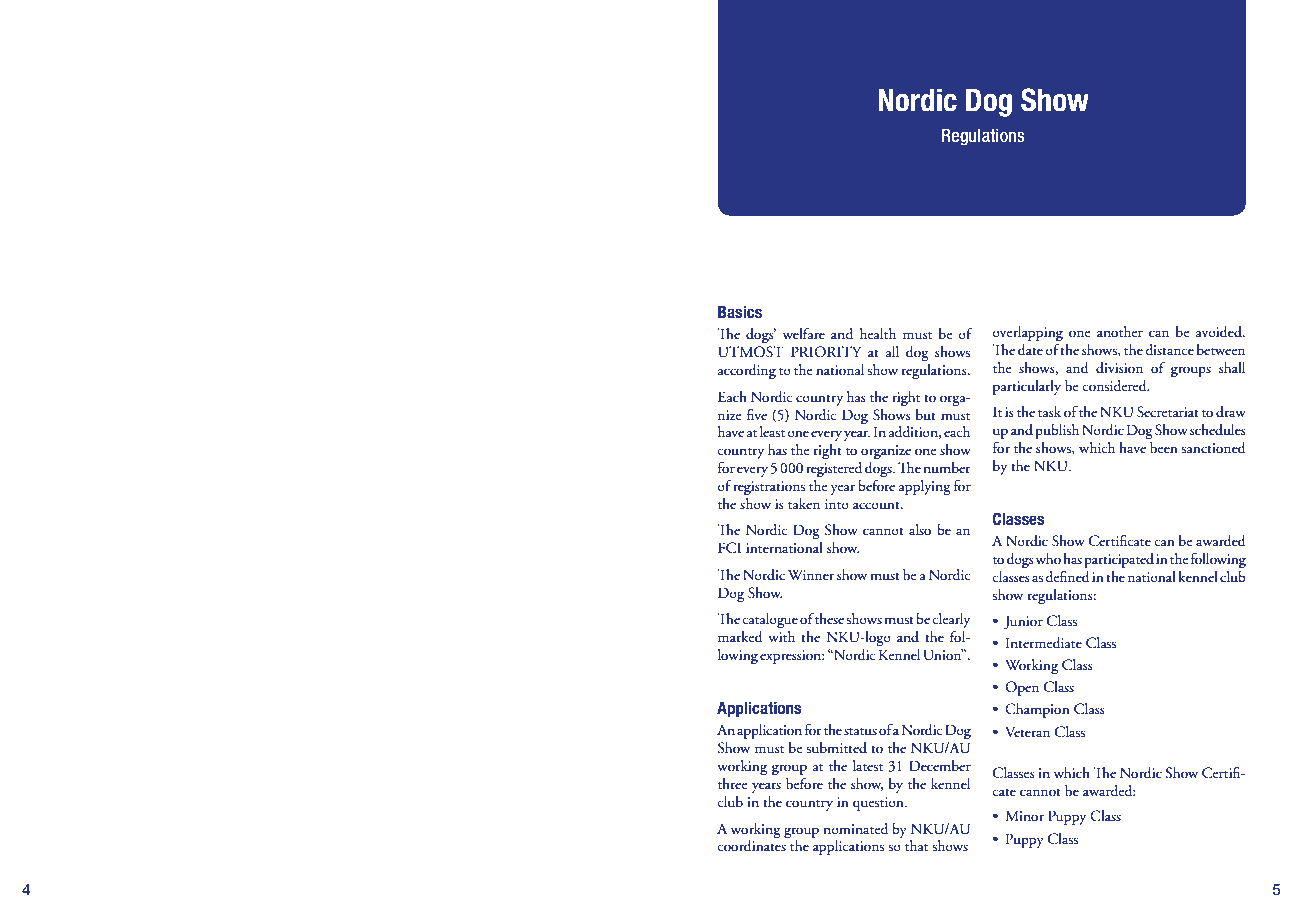 Image resolution: width=1303 pixels, height=924 pixels. I want to click on distance, so click(1169, 350).
